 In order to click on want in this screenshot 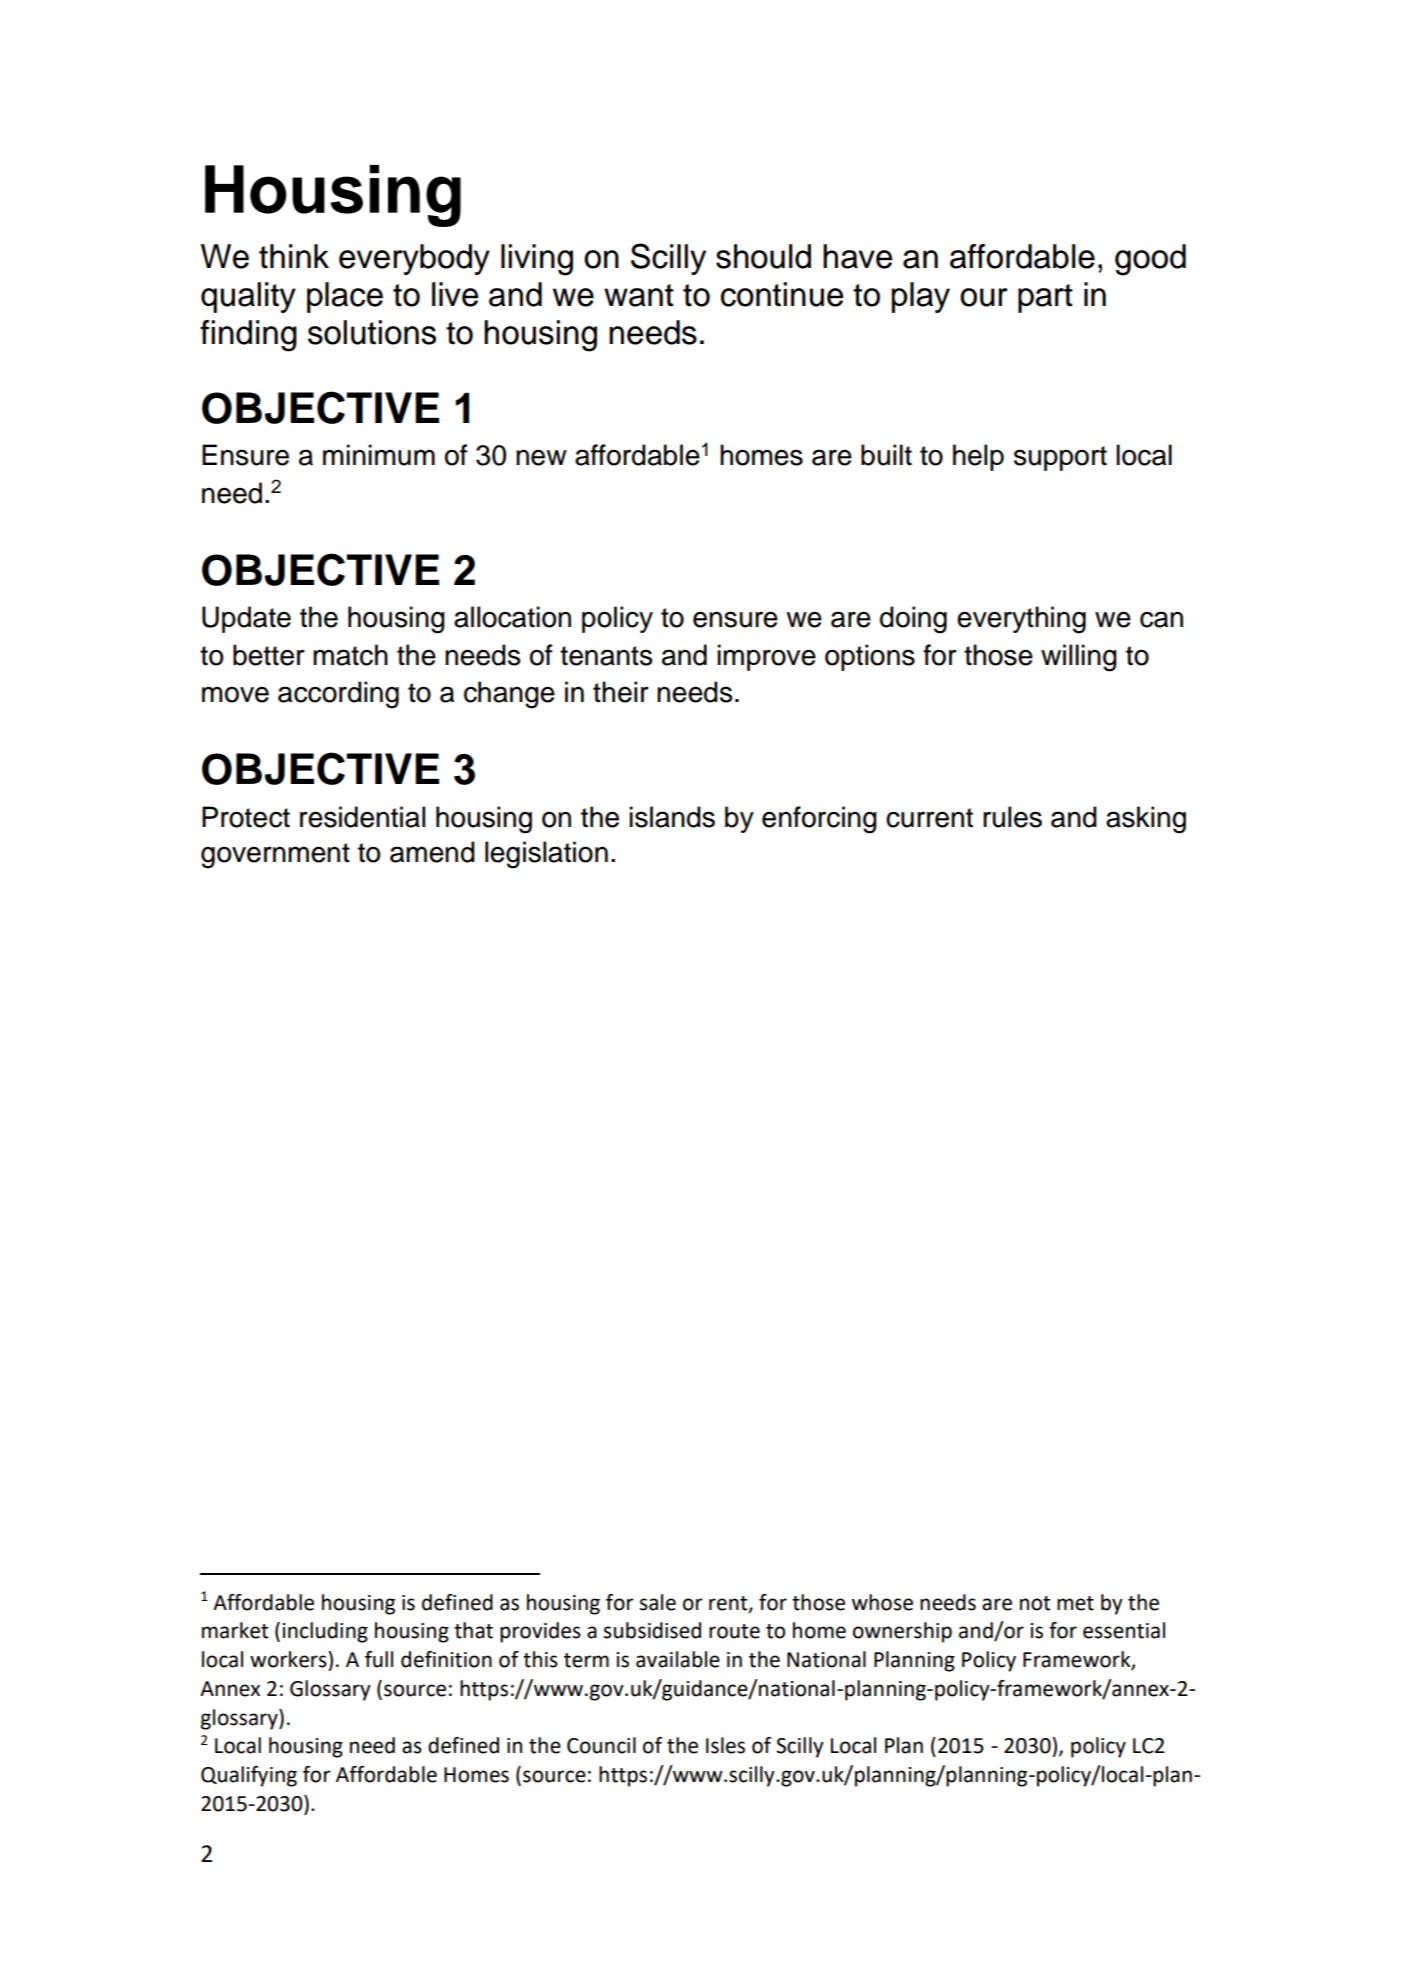, I will do `click(639, 295)`.
